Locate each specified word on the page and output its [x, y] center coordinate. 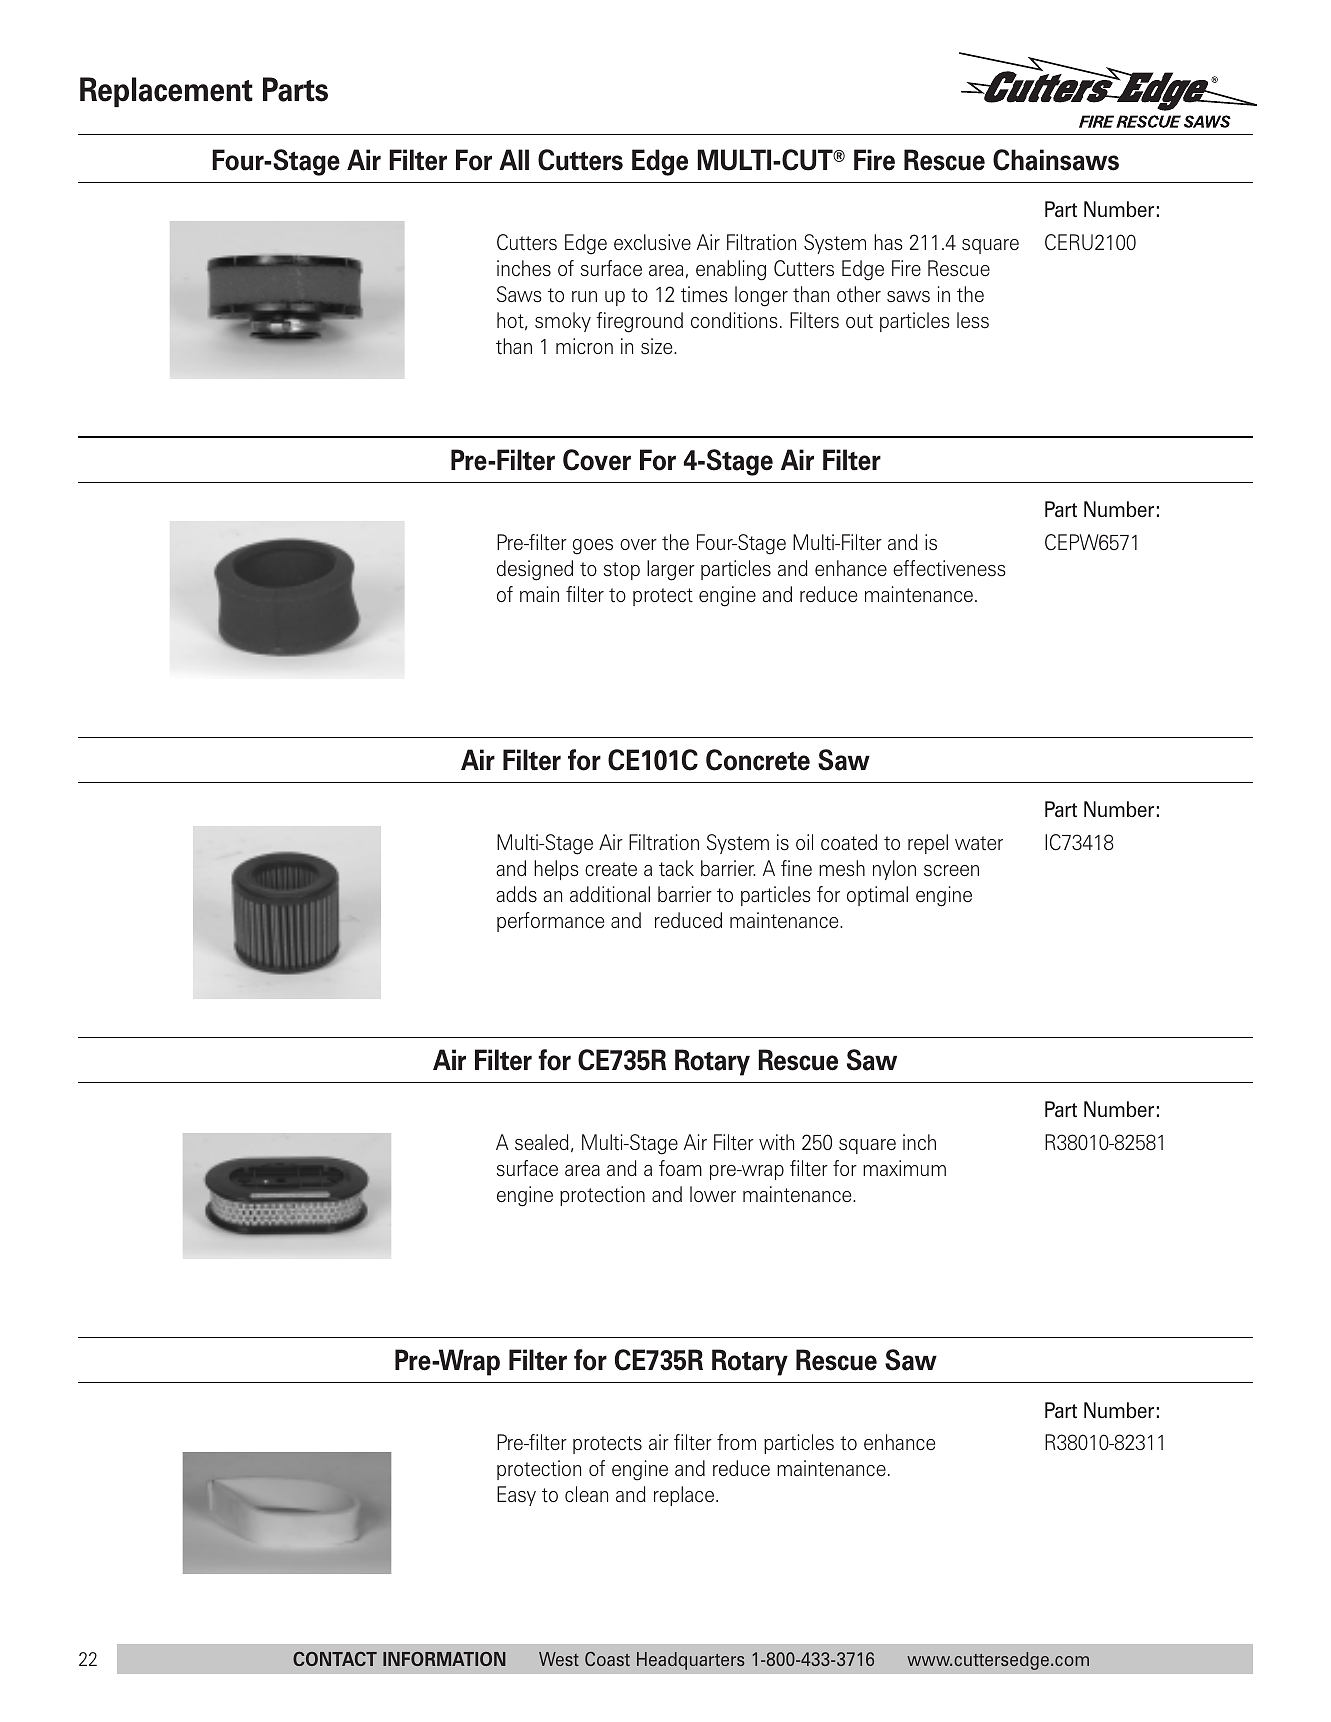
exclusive [652, 242]
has [888, 242]
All [514, 159]
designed [535, 570]
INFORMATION [444, 1659]
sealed [542, 1142]
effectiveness [949, 568]
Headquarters [690, 1661]
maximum [904, 1168]
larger [671, 570]
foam [680, 1168]
